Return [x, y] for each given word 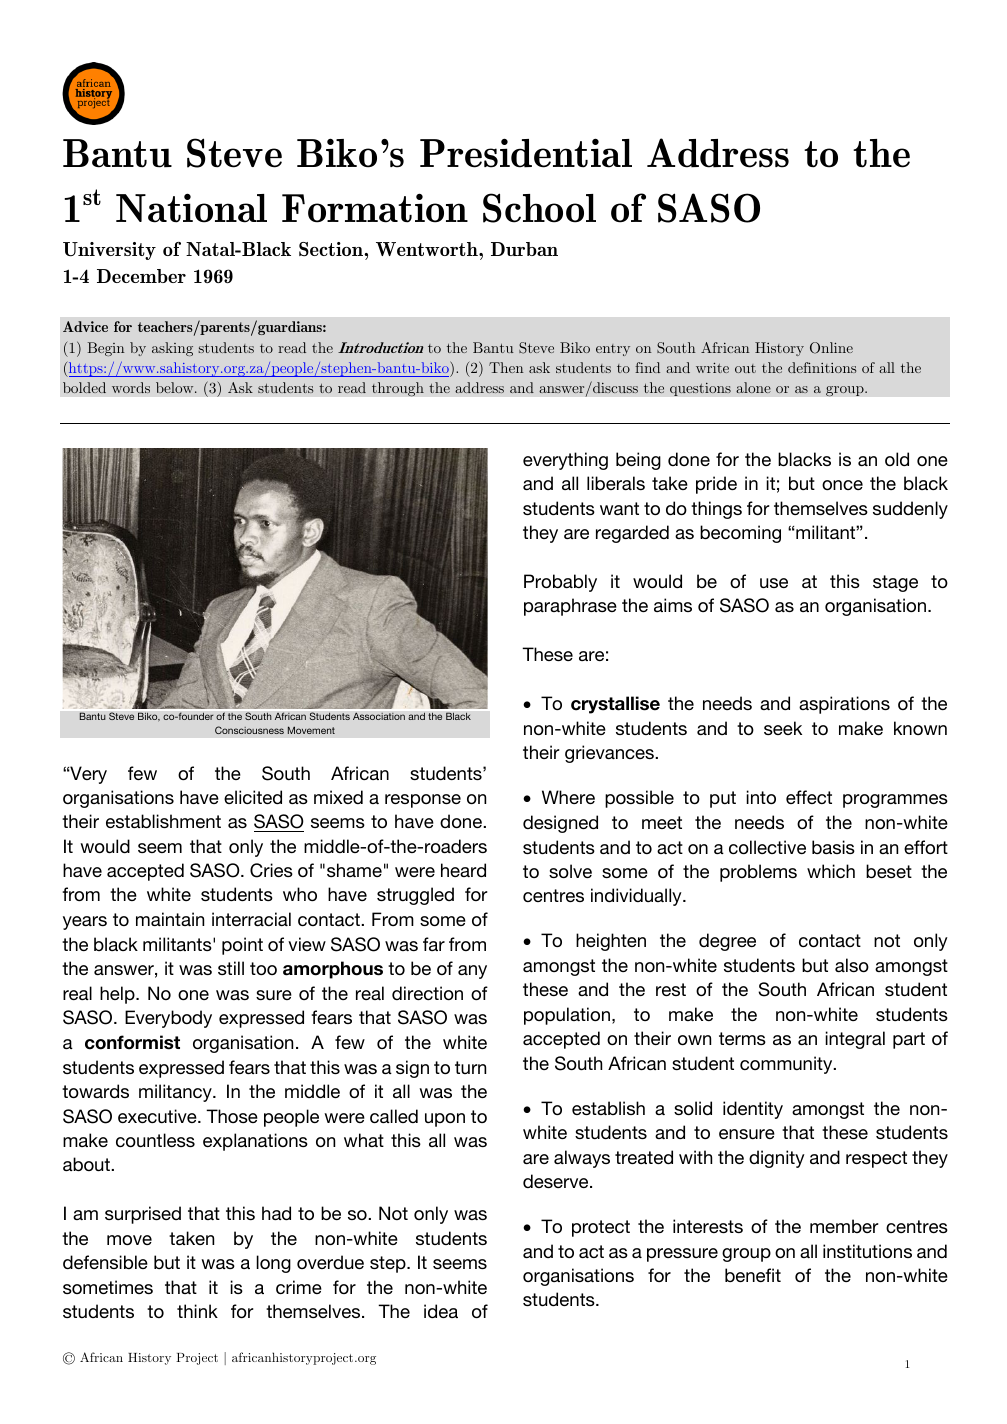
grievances [610, 754]
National [191, 208]
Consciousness [249, 730]
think [197, 1311]
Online [831, 348]
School [539, 208]
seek [783, 728]
